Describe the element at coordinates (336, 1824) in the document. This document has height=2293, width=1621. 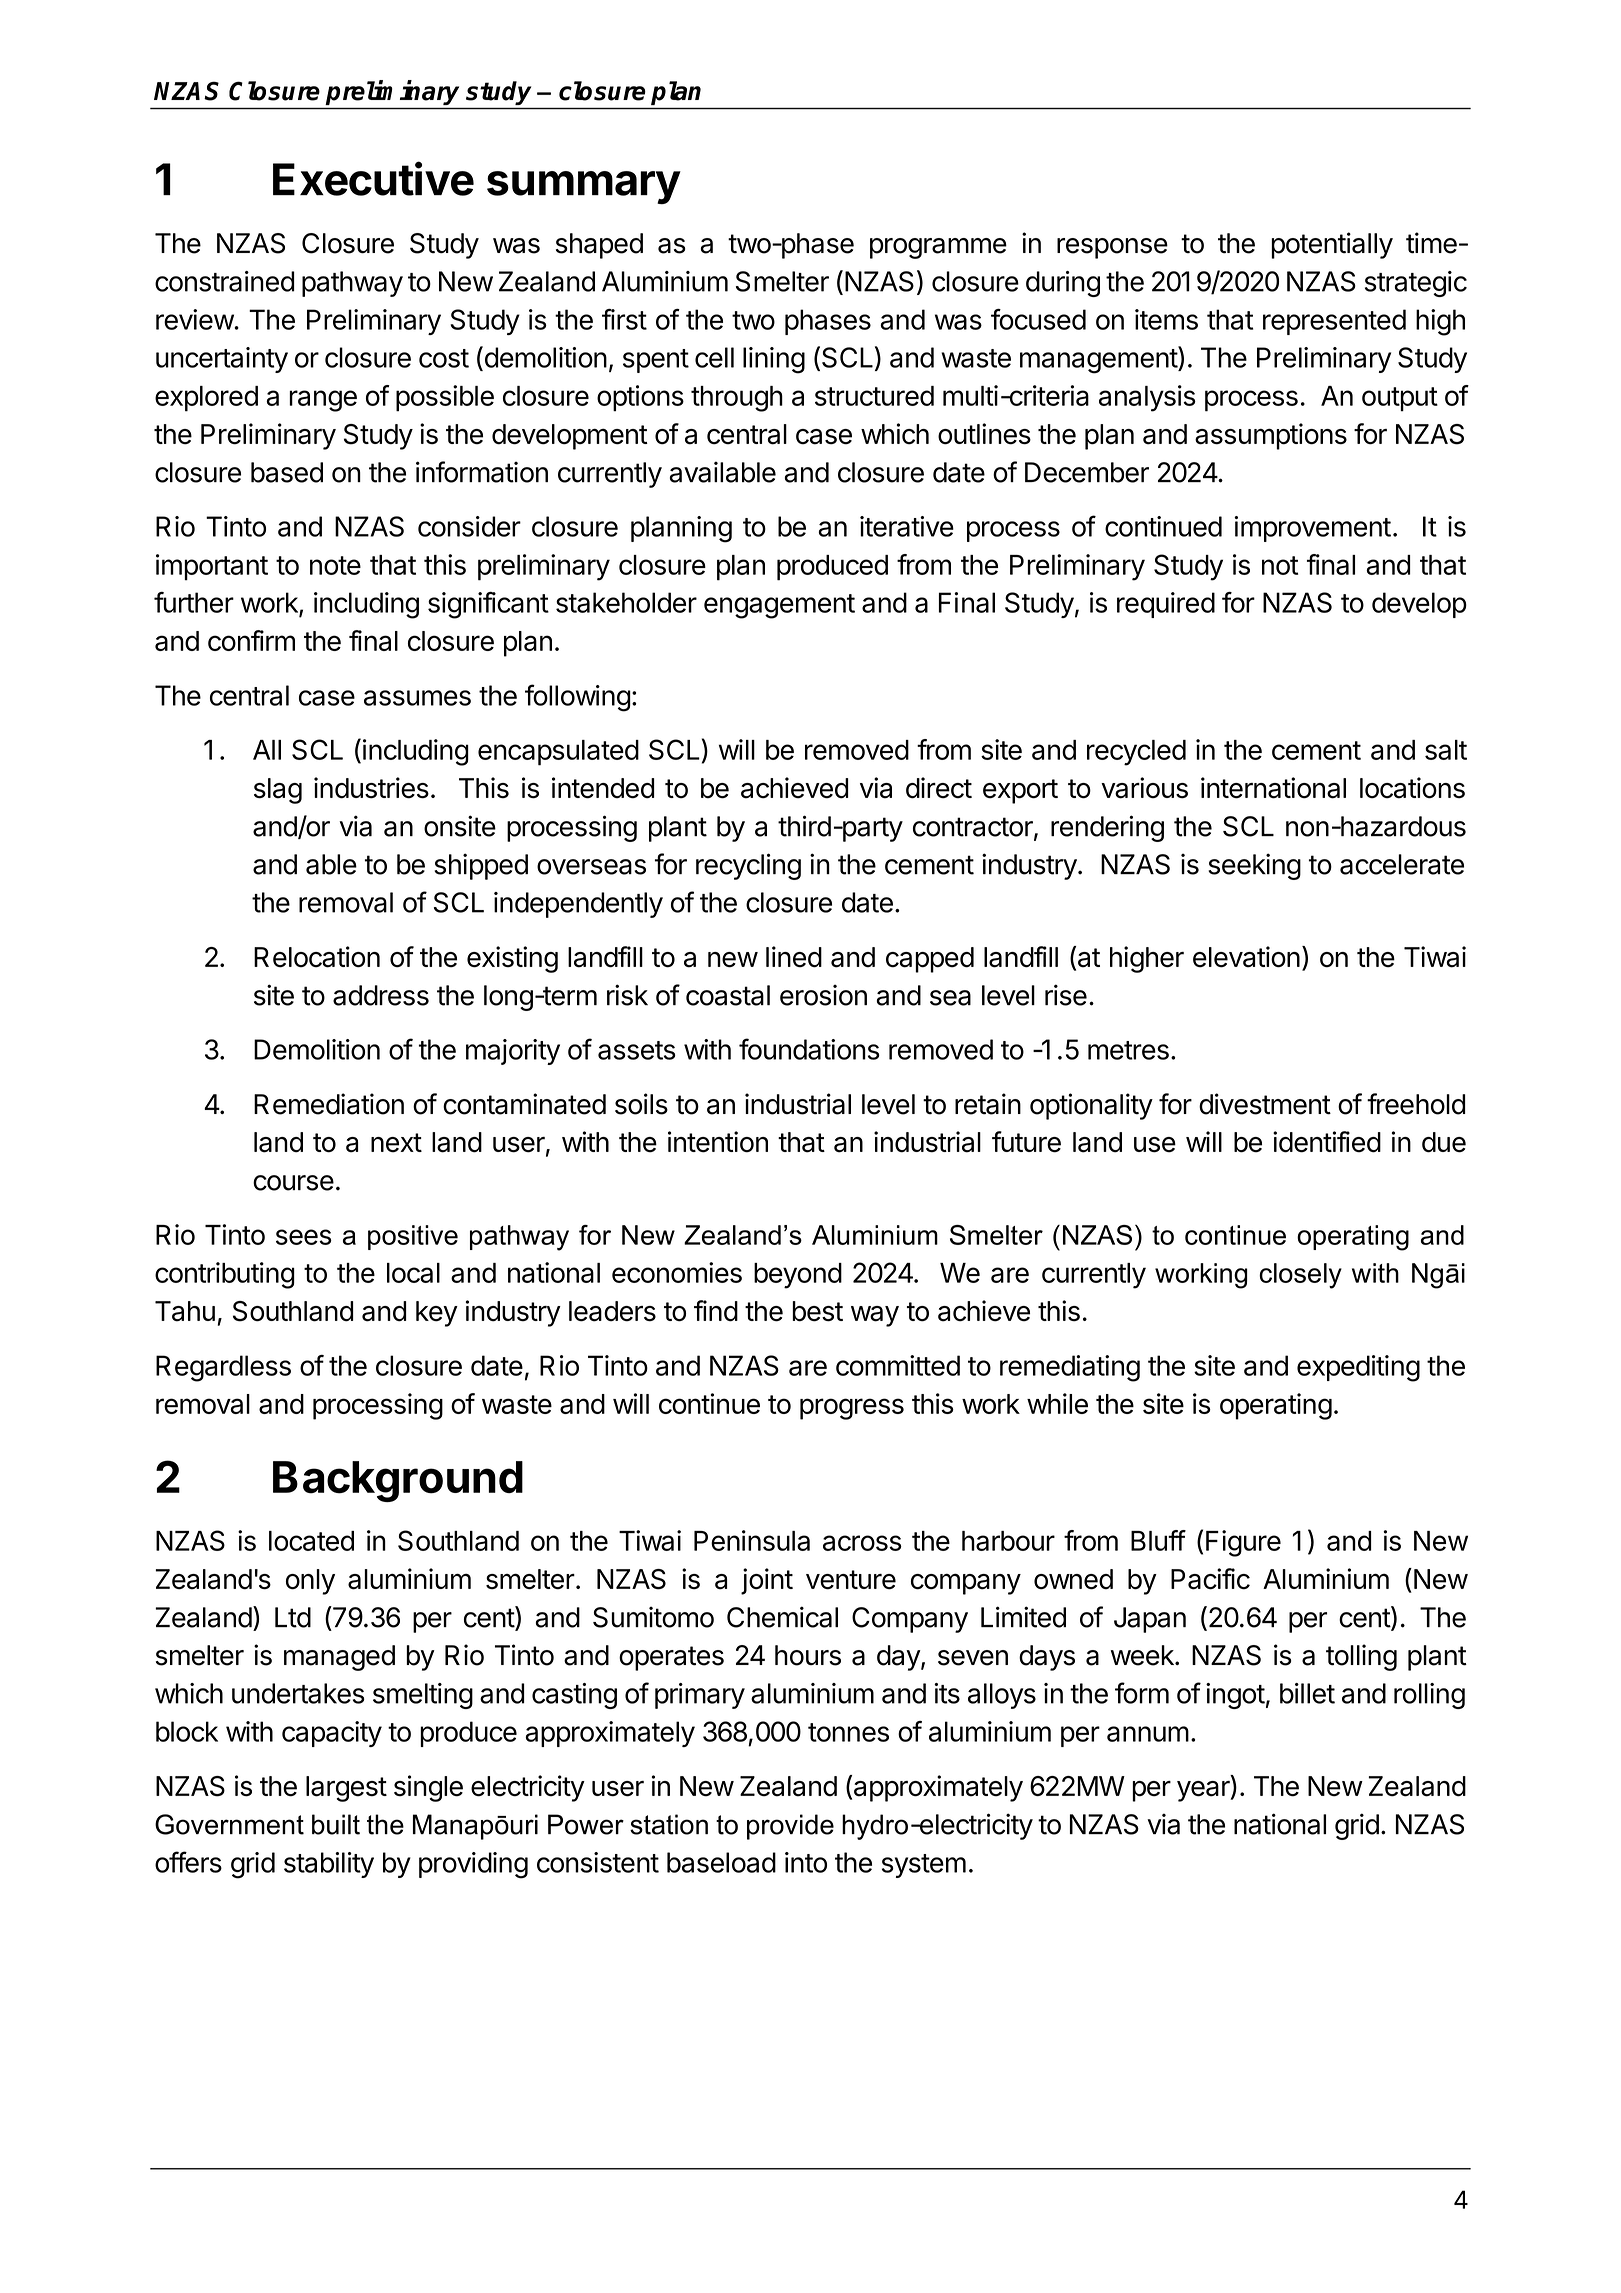
I see `built` at that location.
